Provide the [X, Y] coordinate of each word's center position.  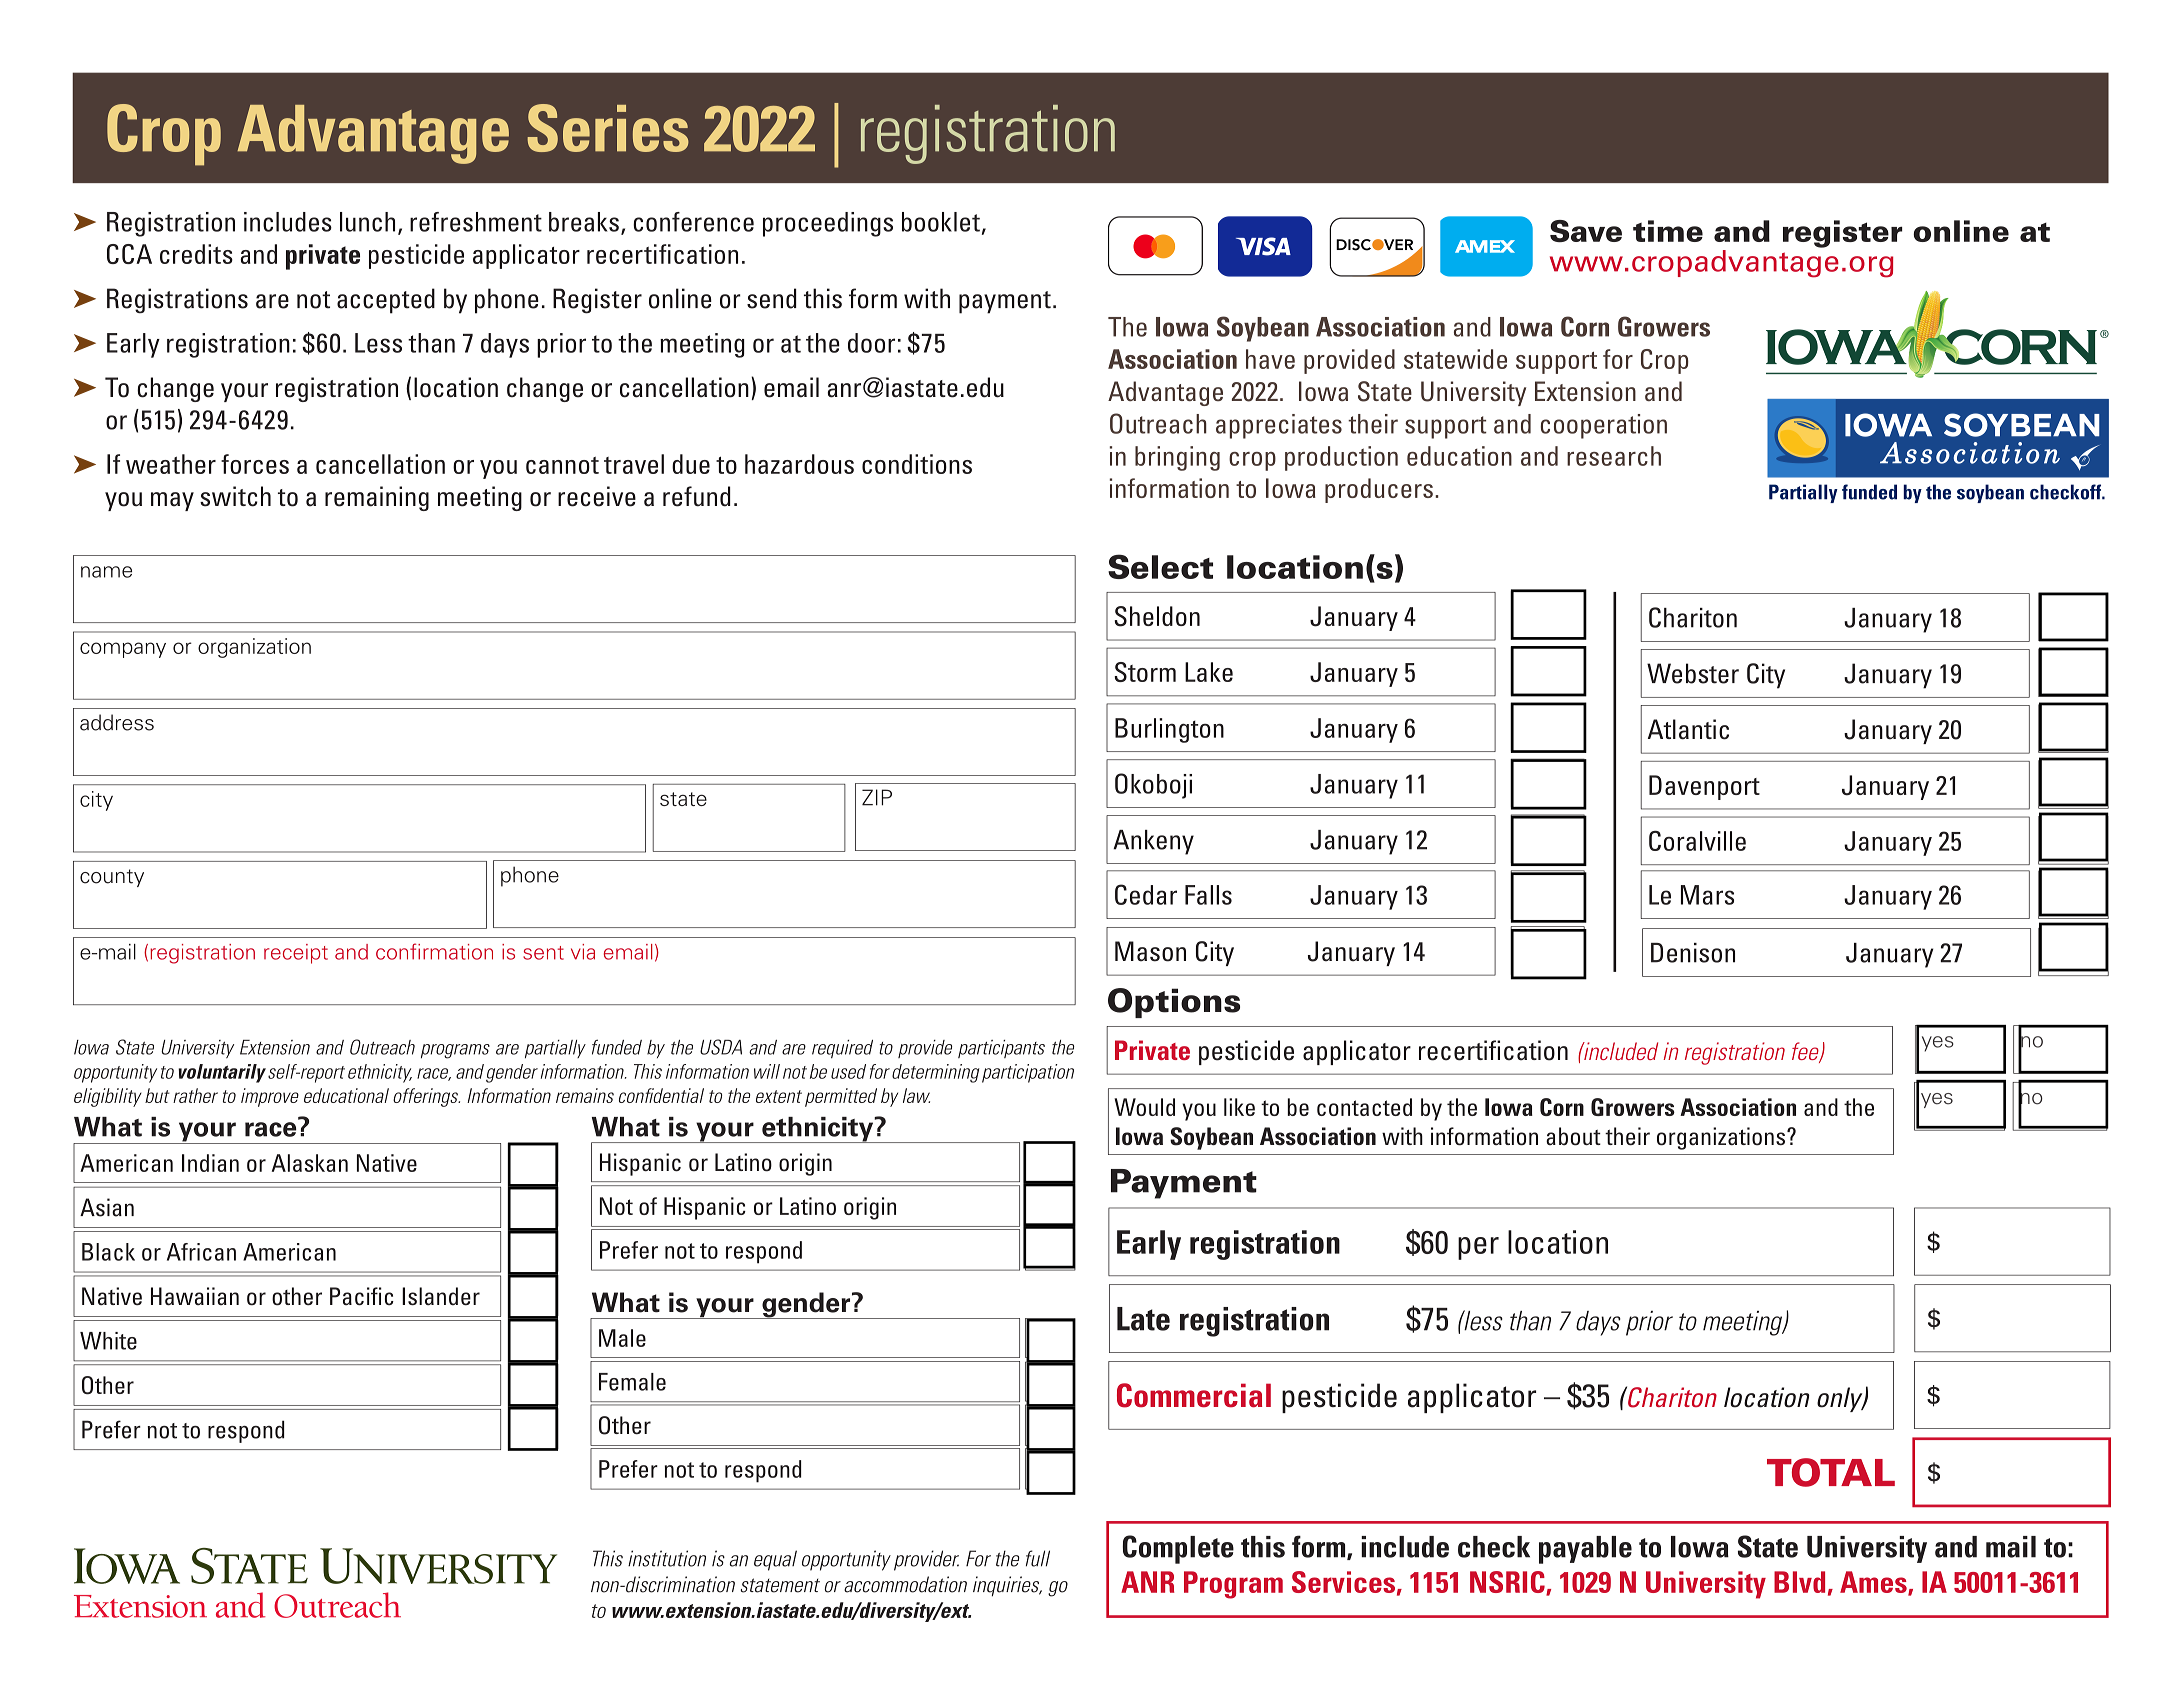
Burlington [1169, 730]
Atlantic [1688, 729]
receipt [296, 954]
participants [1001, 1049]
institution [667, 1558]
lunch [367, 222]
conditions [917, 464]
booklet [941, 222]
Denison [1693, 953]
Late [1143, 1319]
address [117, 722]
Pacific [362, 1296]
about [1573, 1136]
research [1614, 456]
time [1668, 231]
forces [255, 464]
